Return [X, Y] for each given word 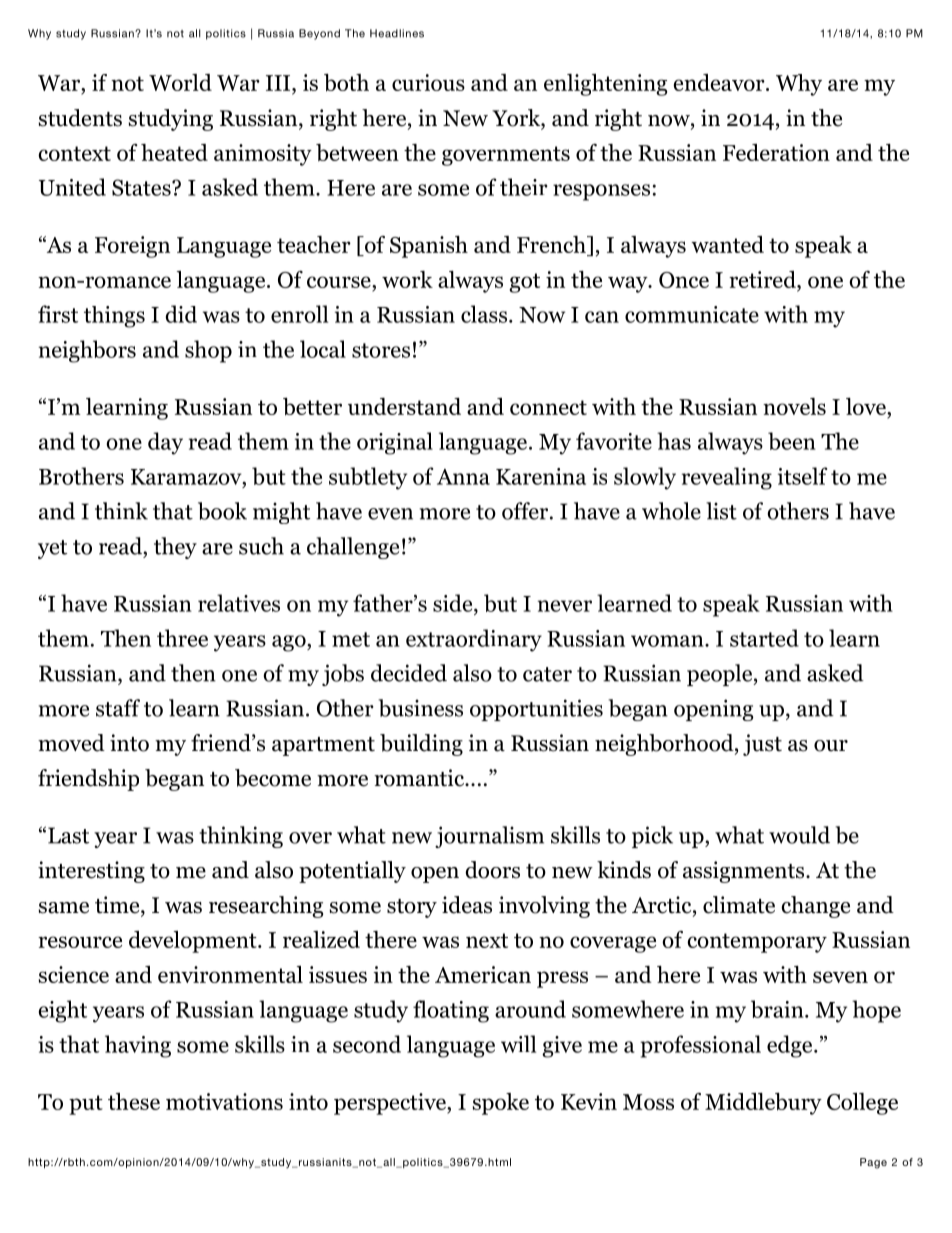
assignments [745, 872]
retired [763, 279]
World [180, 82]
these [134, 1101]
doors [492, 870]
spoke [501, 1104]
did [181, 314]
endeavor [720, 82]
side [454, 603]
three [182, 638]
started [764, 638]
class [485, 314]
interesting [91, 872]
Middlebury [763, 1104]
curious [428, 82]
